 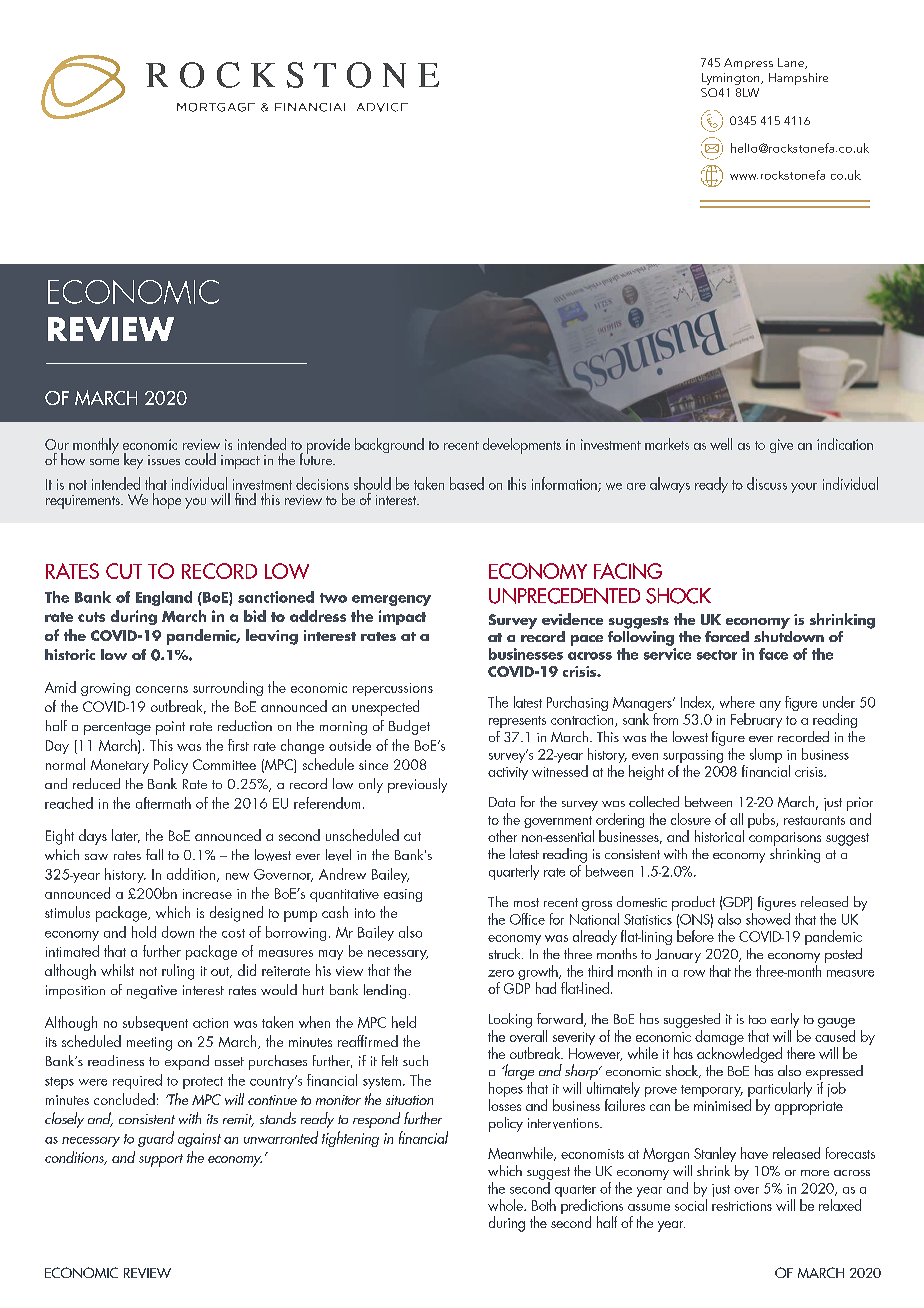 What do you see at coordinates (164, 598) in the screenshot?
I see `England` at bounding box center [164, 598].
